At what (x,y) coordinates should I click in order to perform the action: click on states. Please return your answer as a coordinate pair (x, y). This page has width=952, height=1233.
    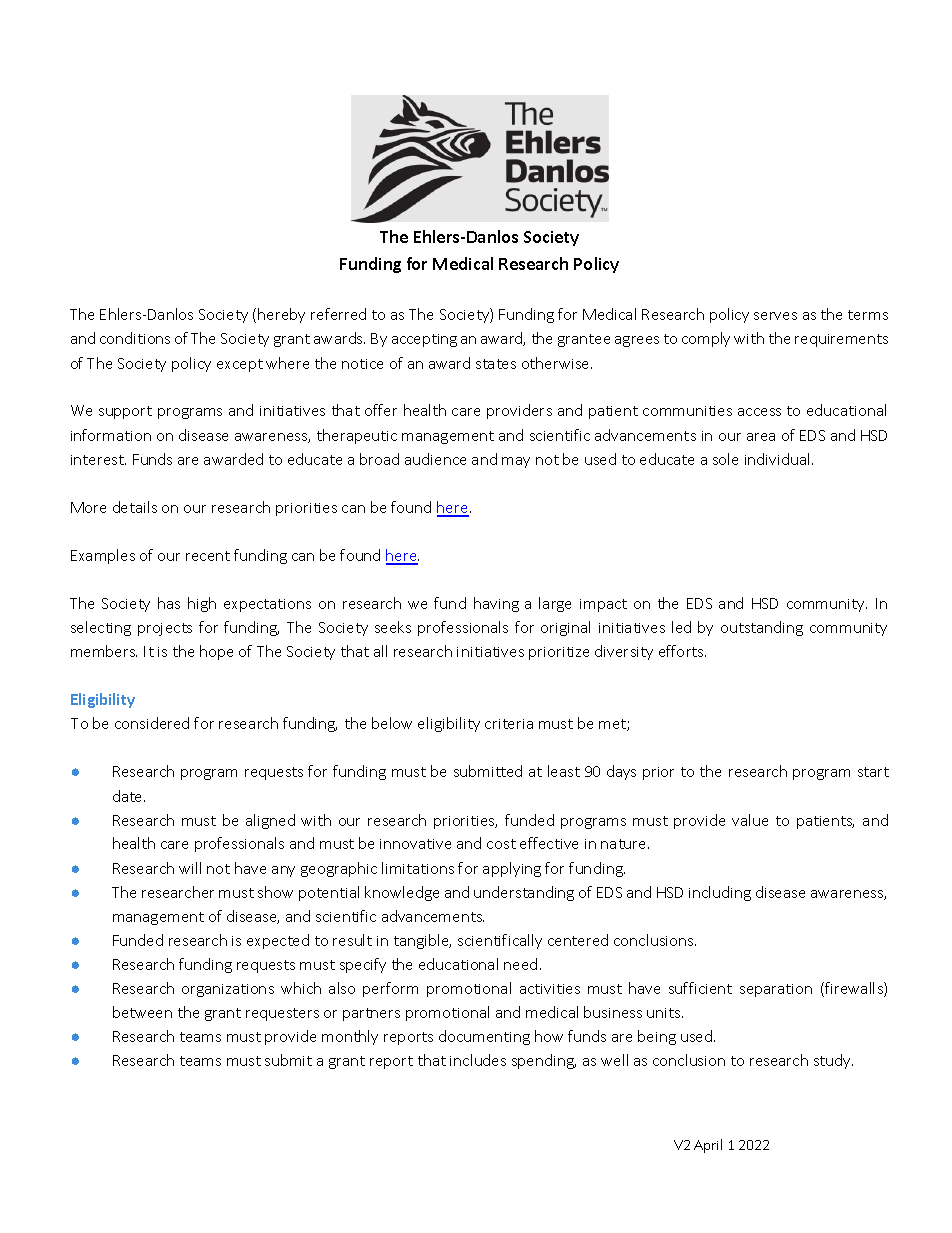
    Looking at the image, I should click on (496, 364).
